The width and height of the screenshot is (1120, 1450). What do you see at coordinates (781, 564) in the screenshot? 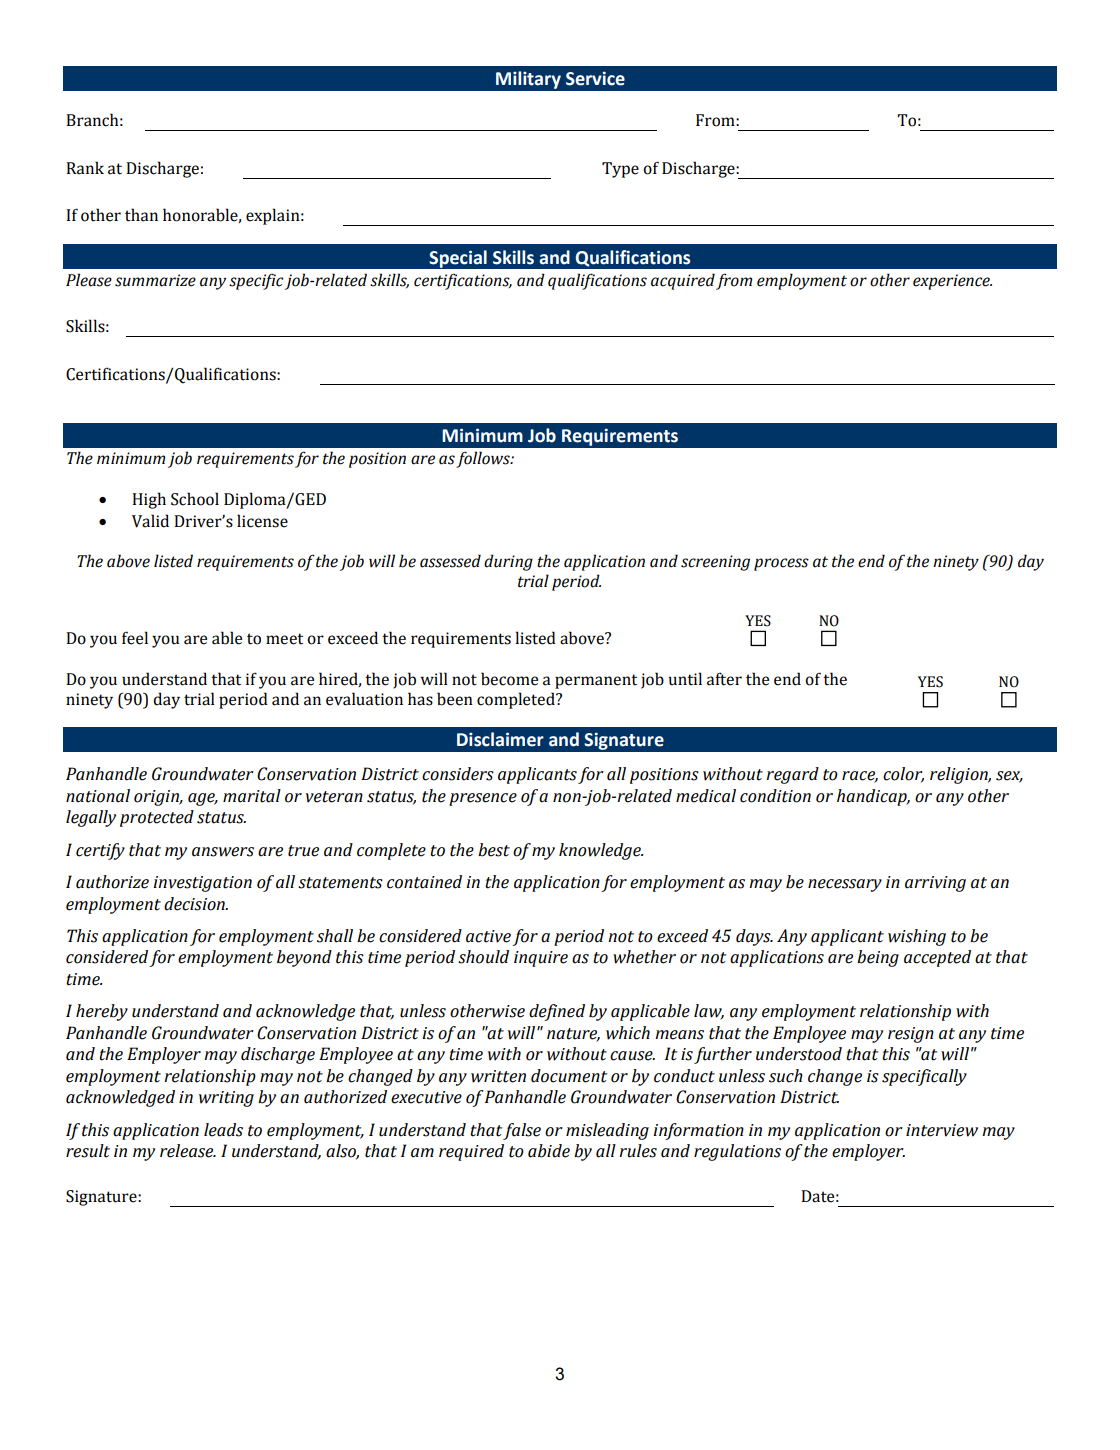
I see `process` at bounding box center [781, 564].
